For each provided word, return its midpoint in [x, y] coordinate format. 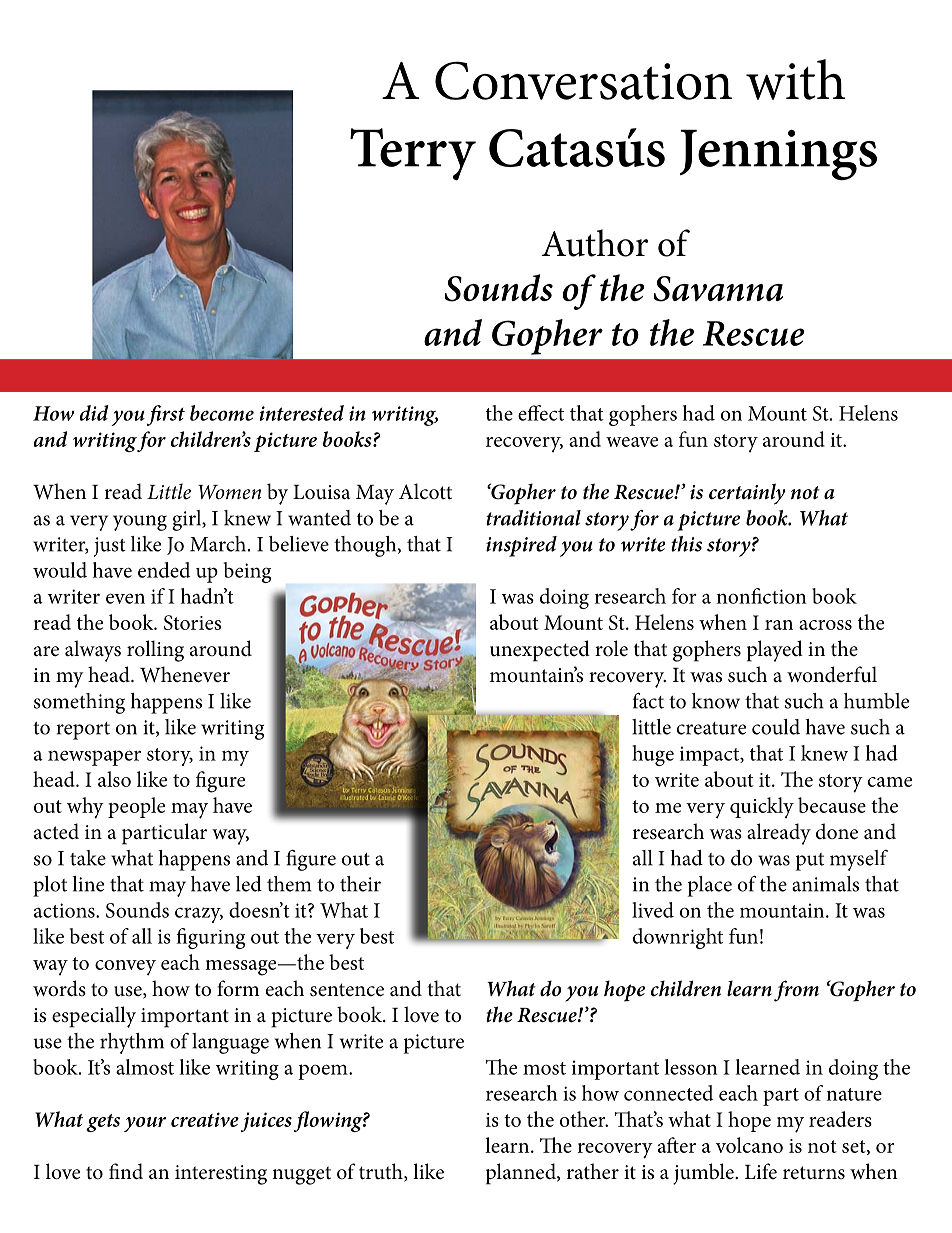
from [796, 991]
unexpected [540, 651]
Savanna [718, 289]
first [166, 415]
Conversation [583, 80]
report [83, 731]
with [795, 79]
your [145, 1124]
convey [125, 968]
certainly [747, 494]
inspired [521, 546]
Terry [413, 154]
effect [541, 413]
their [360, 884]
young [140, 523]
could [776, 727]
